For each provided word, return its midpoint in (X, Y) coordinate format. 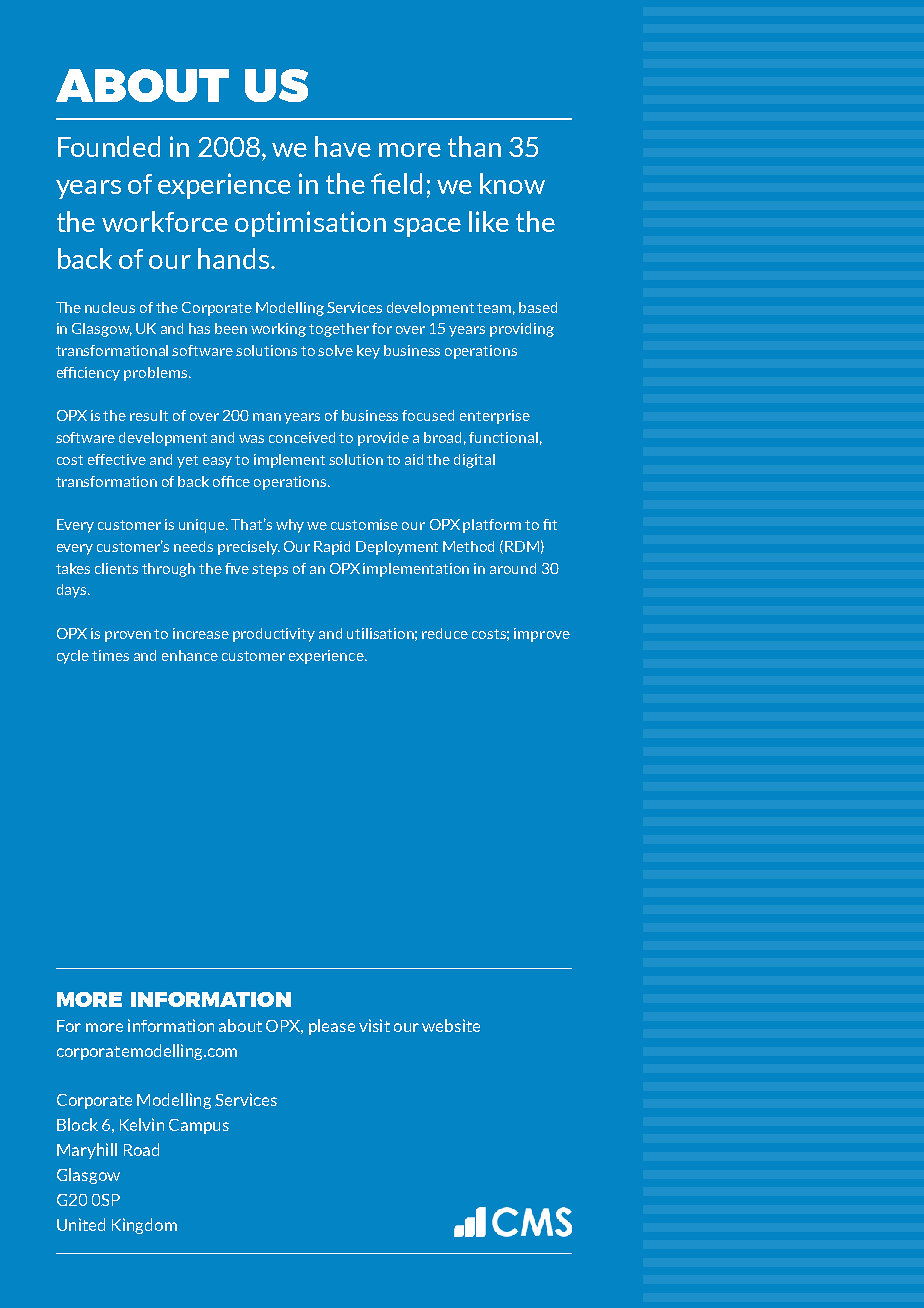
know (512, 183)
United (81, 1224)
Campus (199, 1126)
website (451, 1025)
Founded (109, 146)
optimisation (310, 224)
